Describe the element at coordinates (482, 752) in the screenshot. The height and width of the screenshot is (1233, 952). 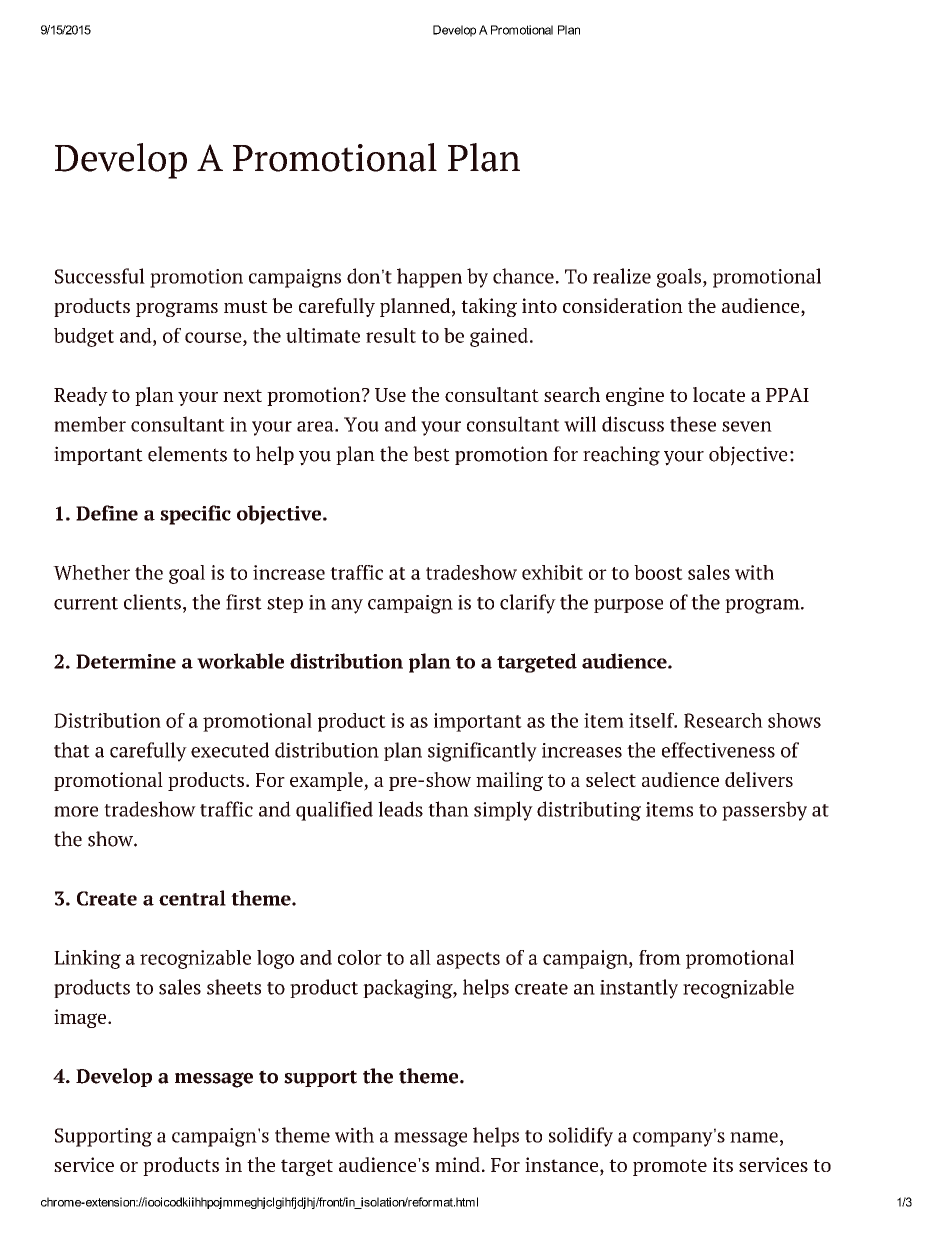
I see `significantly` at that location.
